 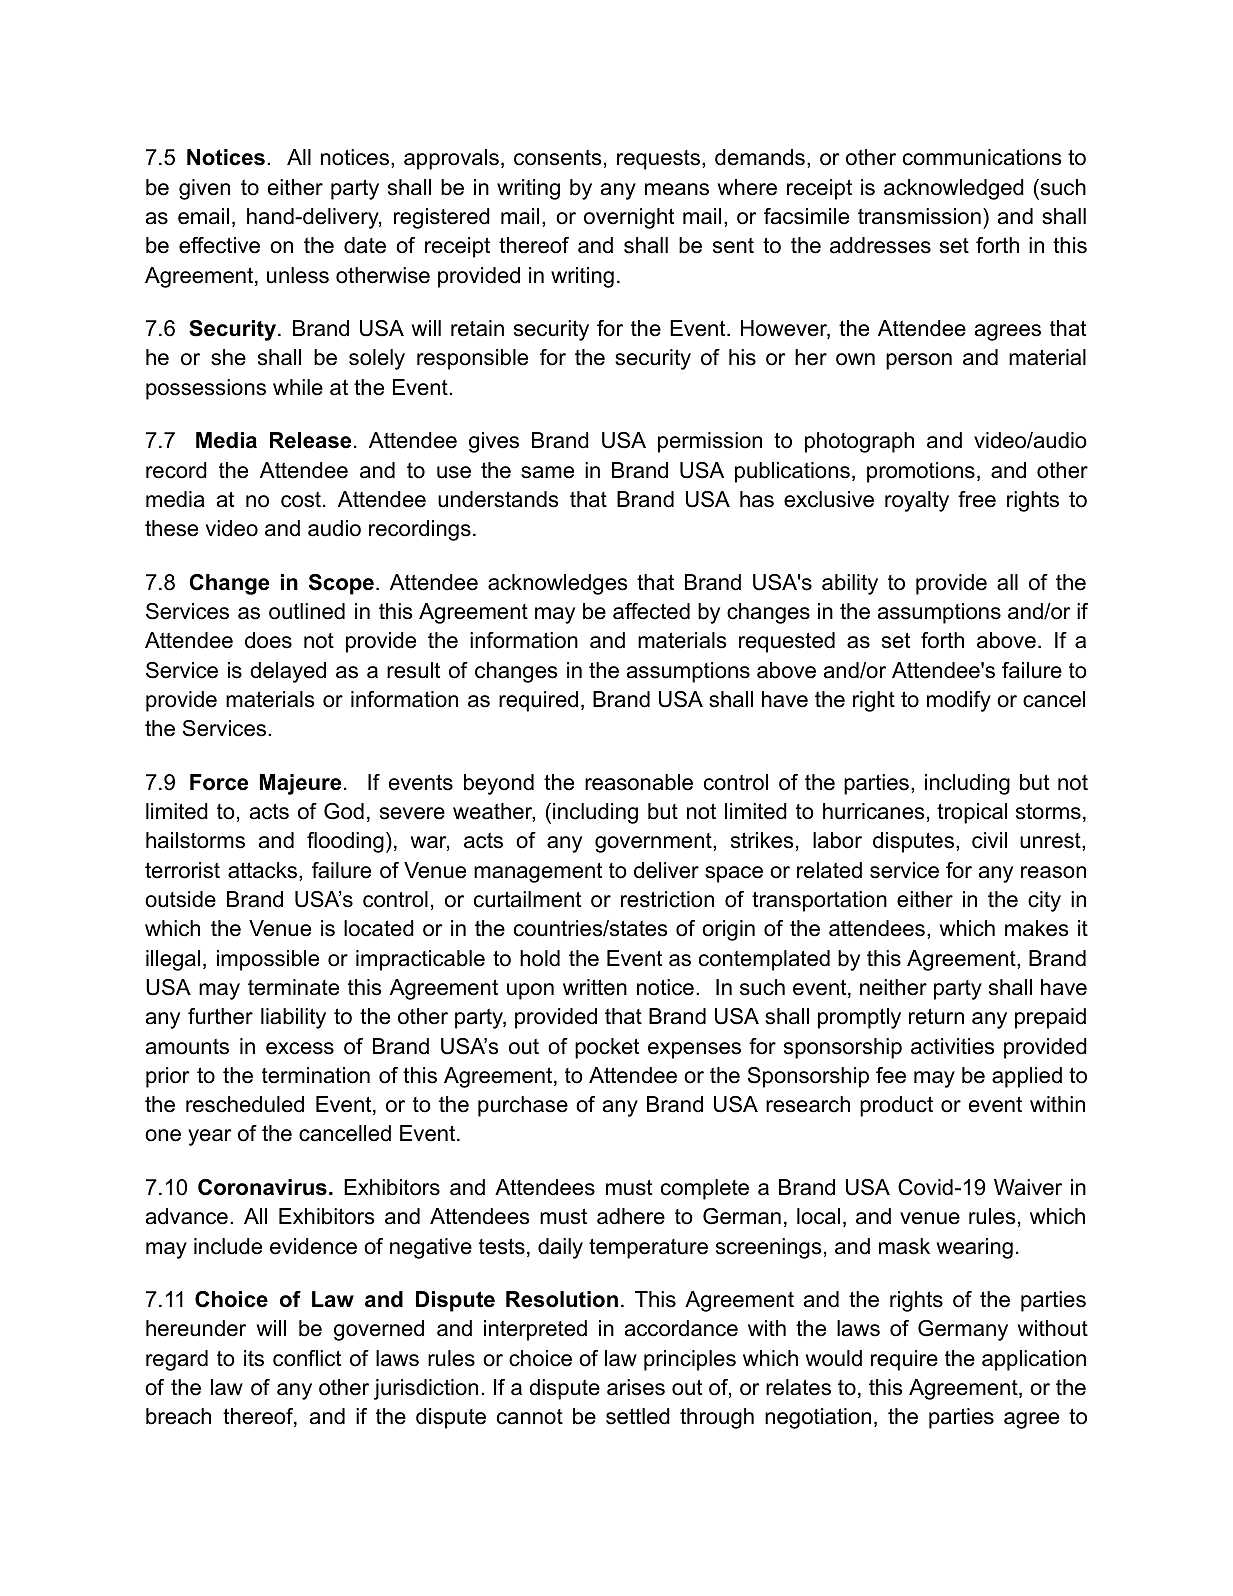 I want to click on acknowledges, so click(x=558, y=584).
